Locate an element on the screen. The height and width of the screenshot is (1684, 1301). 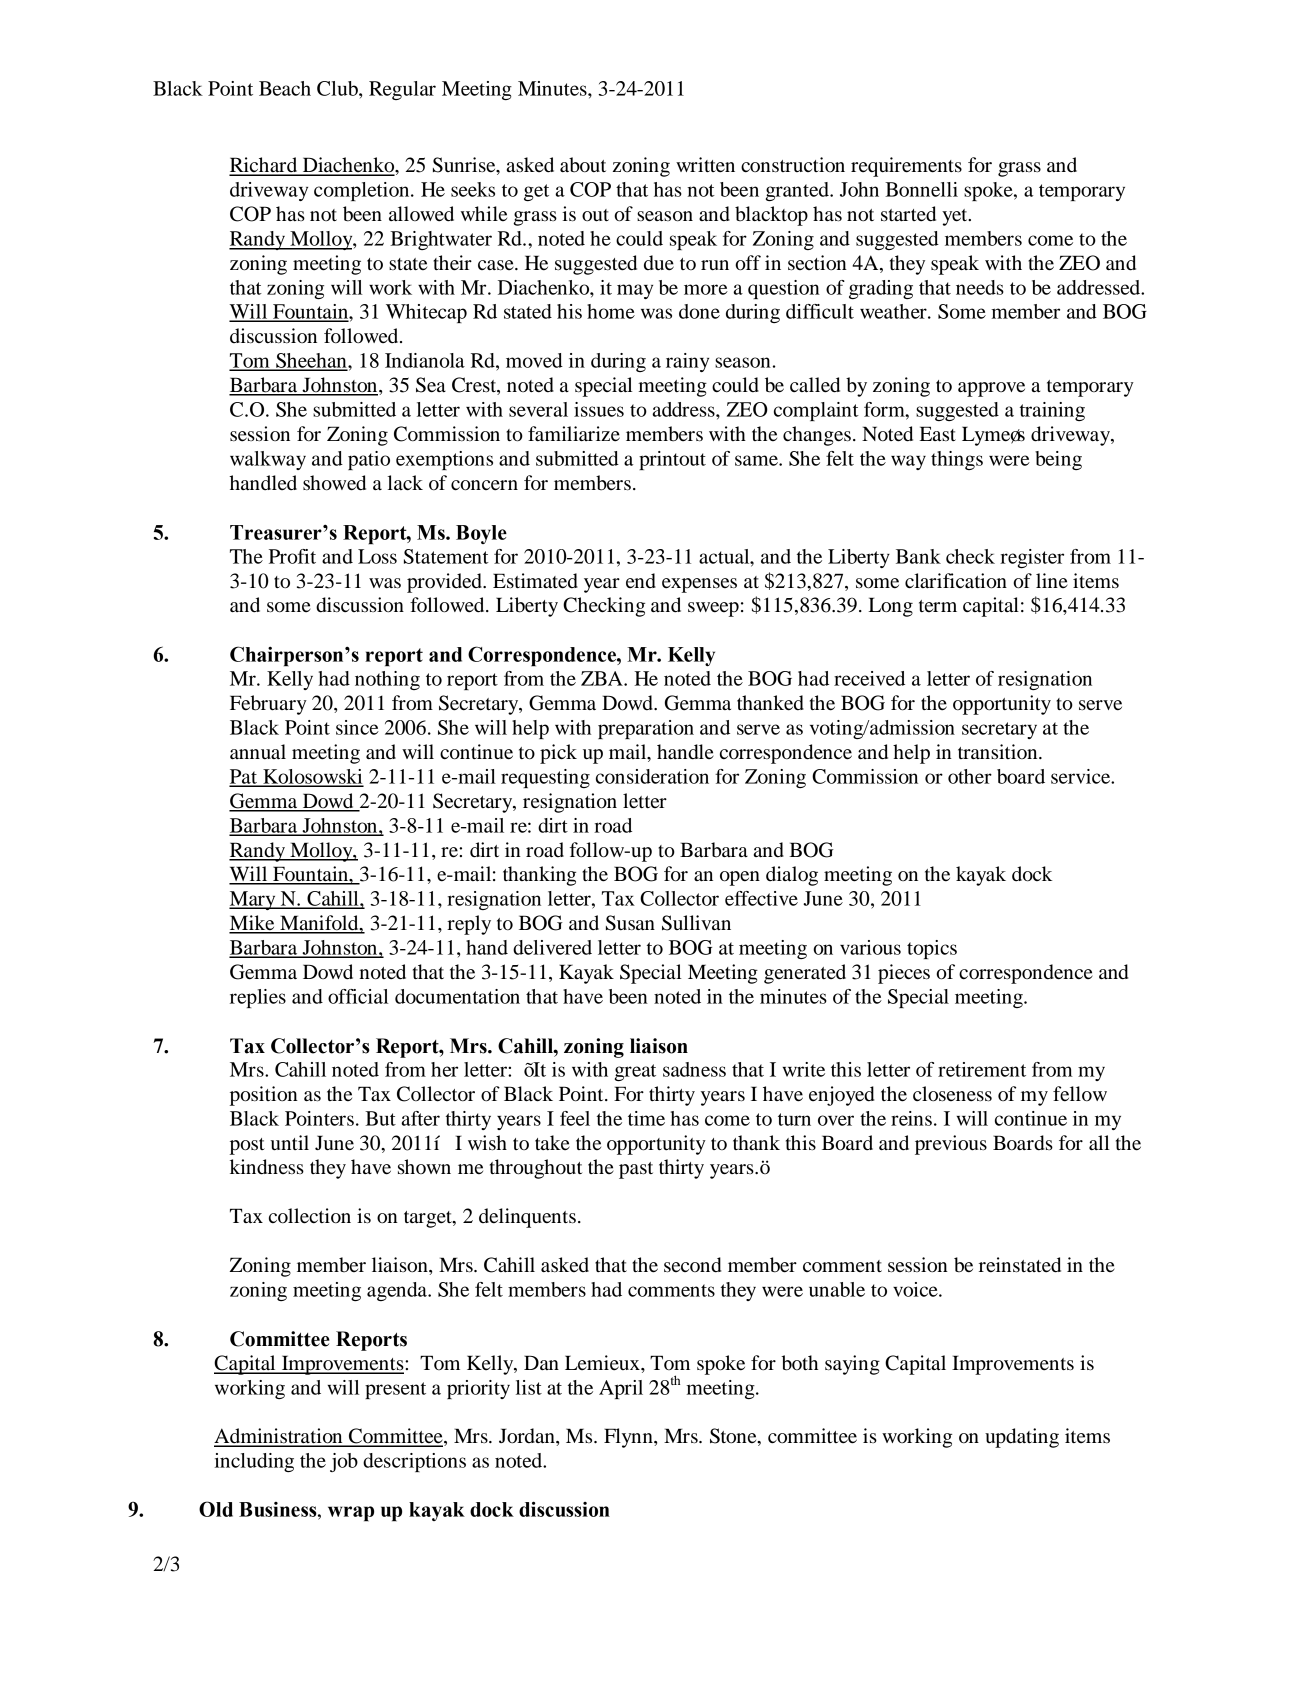
written is located at coordinates (705, 165).
